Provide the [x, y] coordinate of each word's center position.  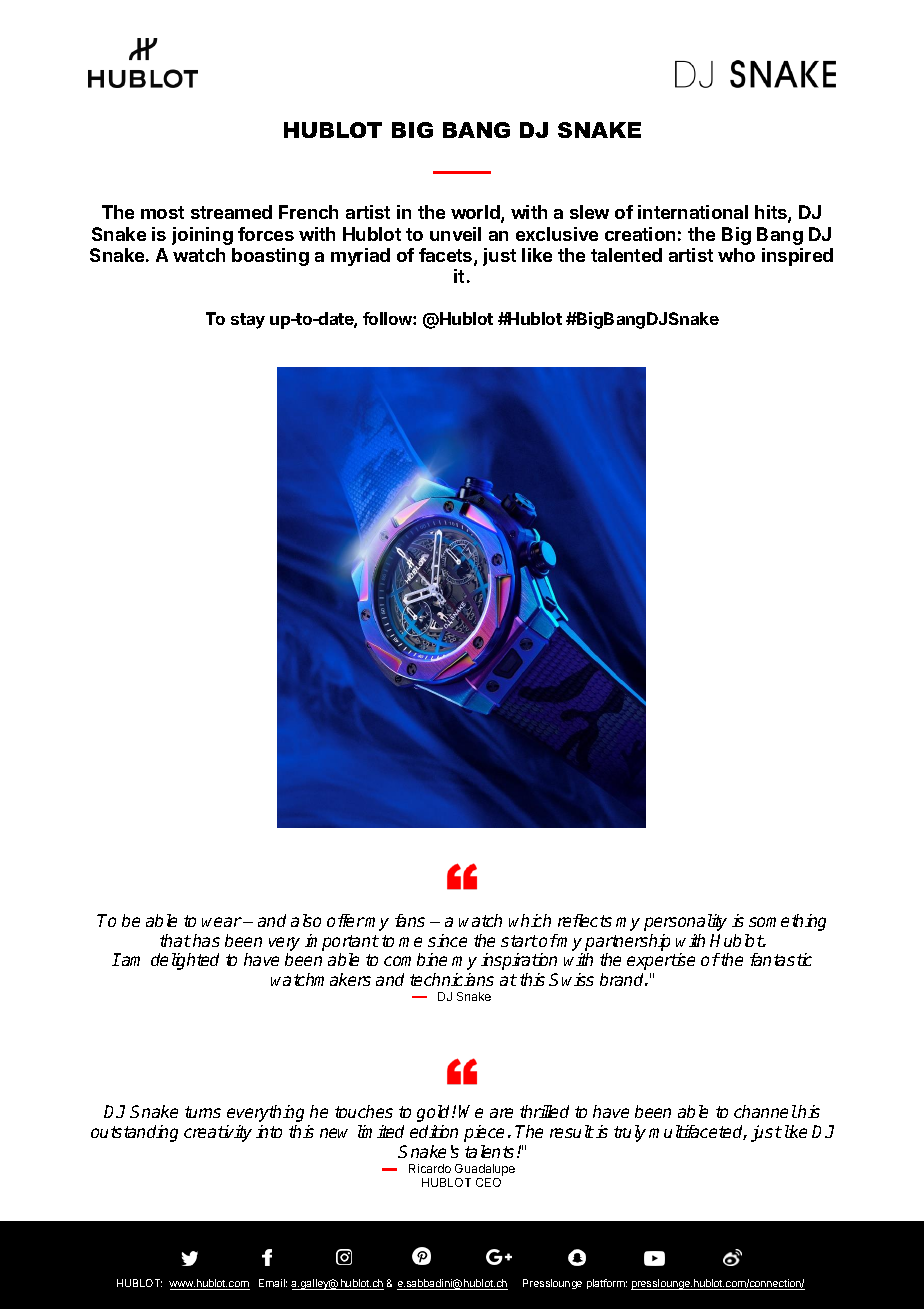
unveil [455, 234]
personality [685, 922]
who [736, 255]
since [447, 940]
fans [410, 920]
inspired [797, 257]
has [206, 940]
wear [222, 922]
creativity [218, 1133]
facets [447, 256]
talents [489, 1151]
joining [202, 236]
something [787, 922]
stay [248, 321]
